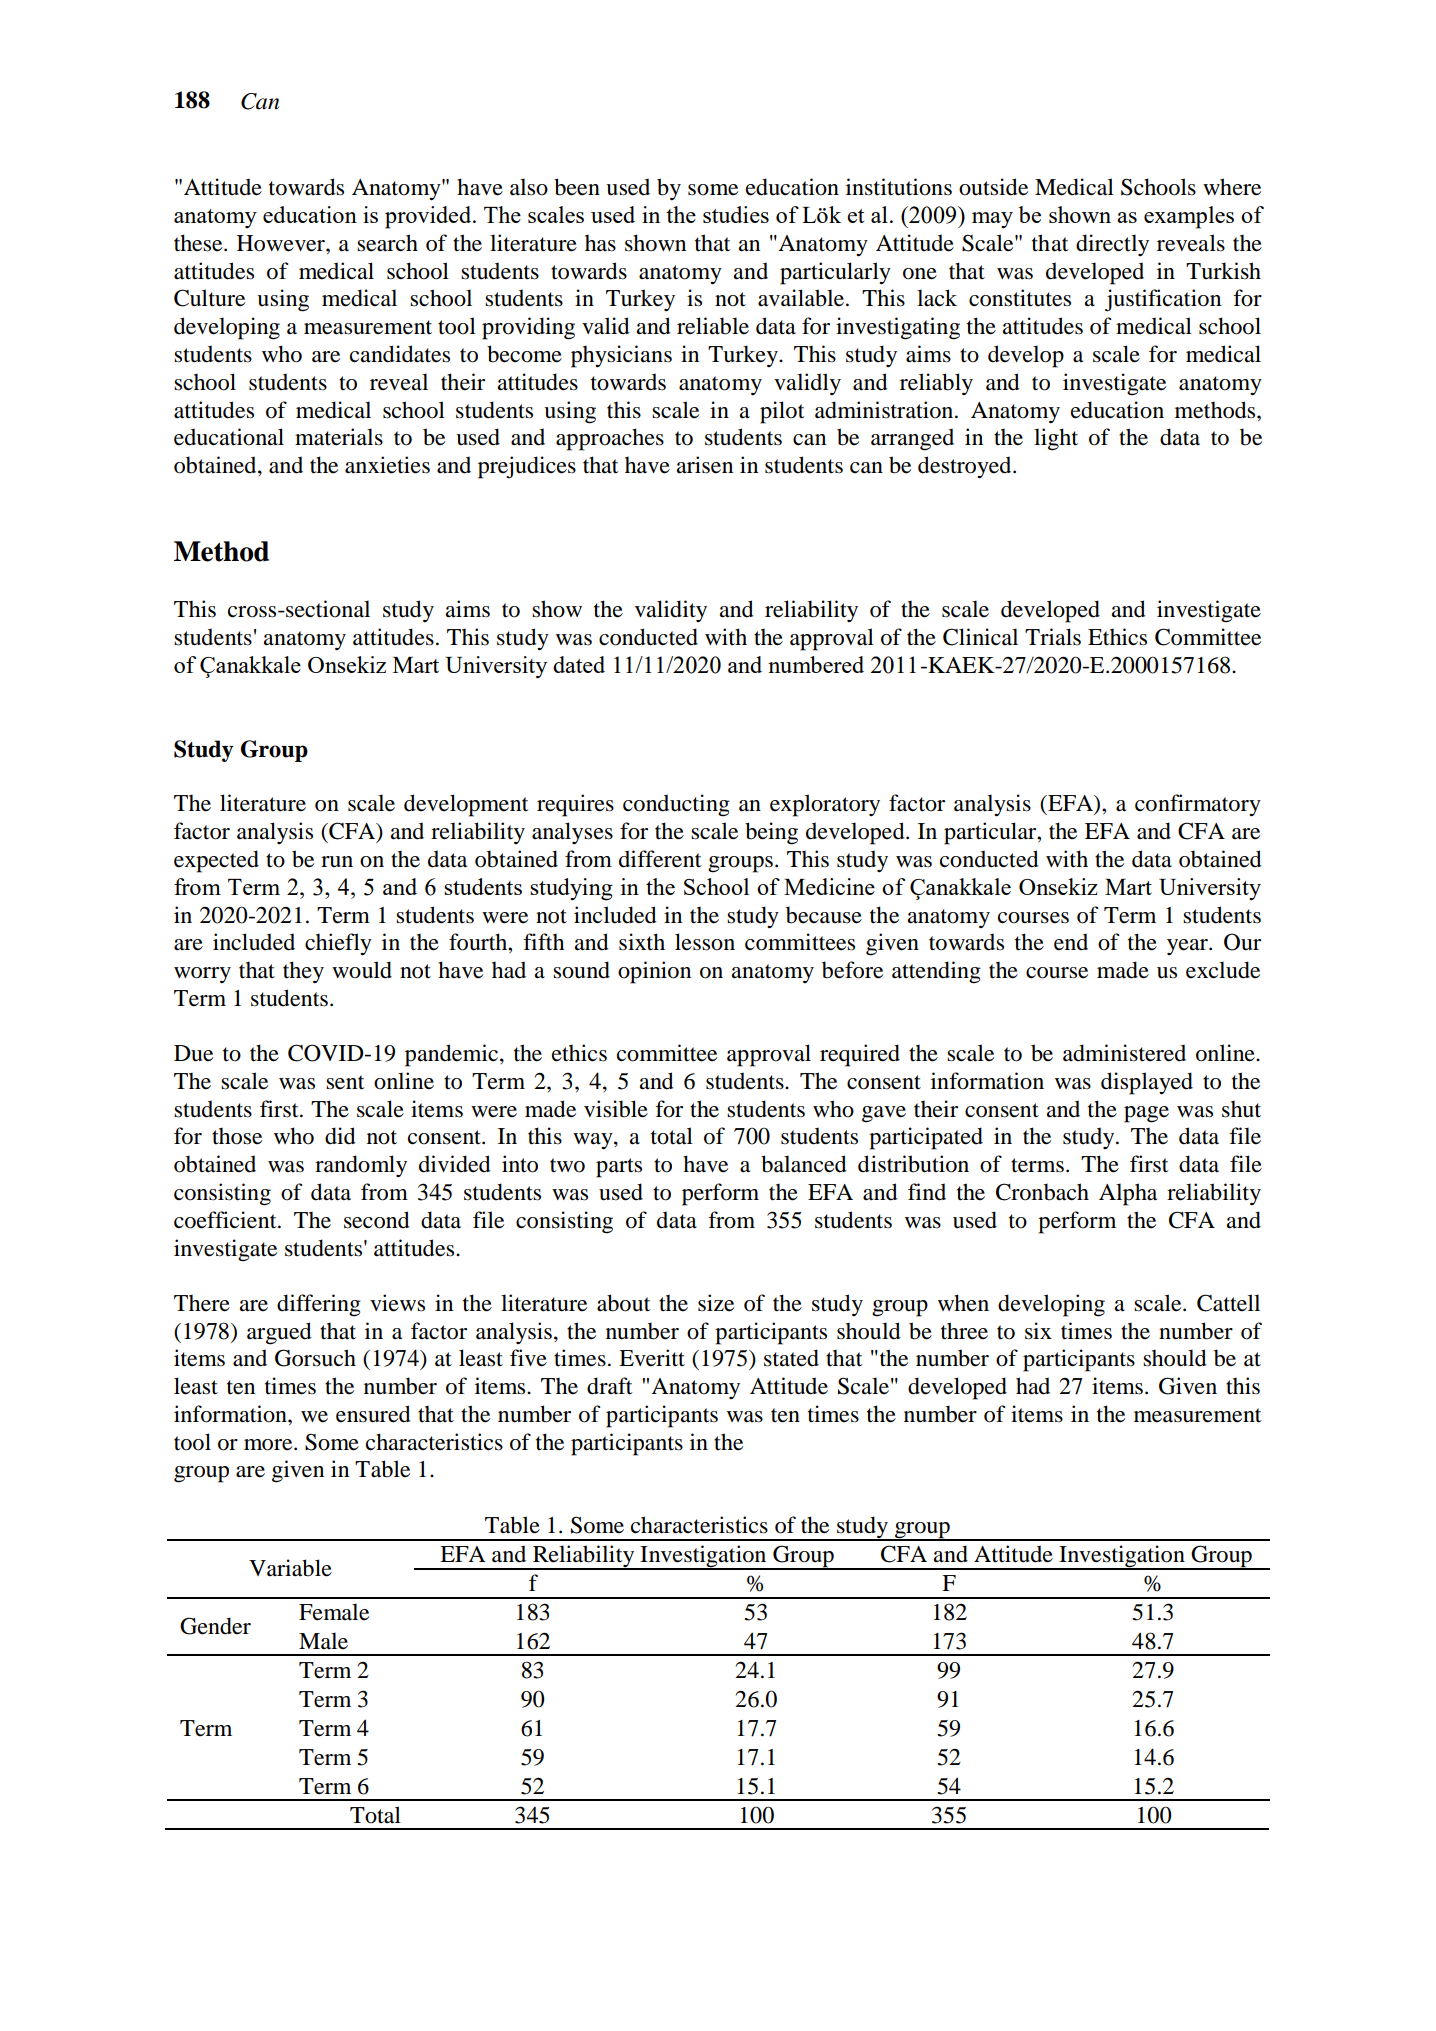 The height and width of the screenshot is (2031, 1436). What do you see at coordinates (338, 944) in the screenshot?
I see `chiefly` at bounding box center [338, 944].
